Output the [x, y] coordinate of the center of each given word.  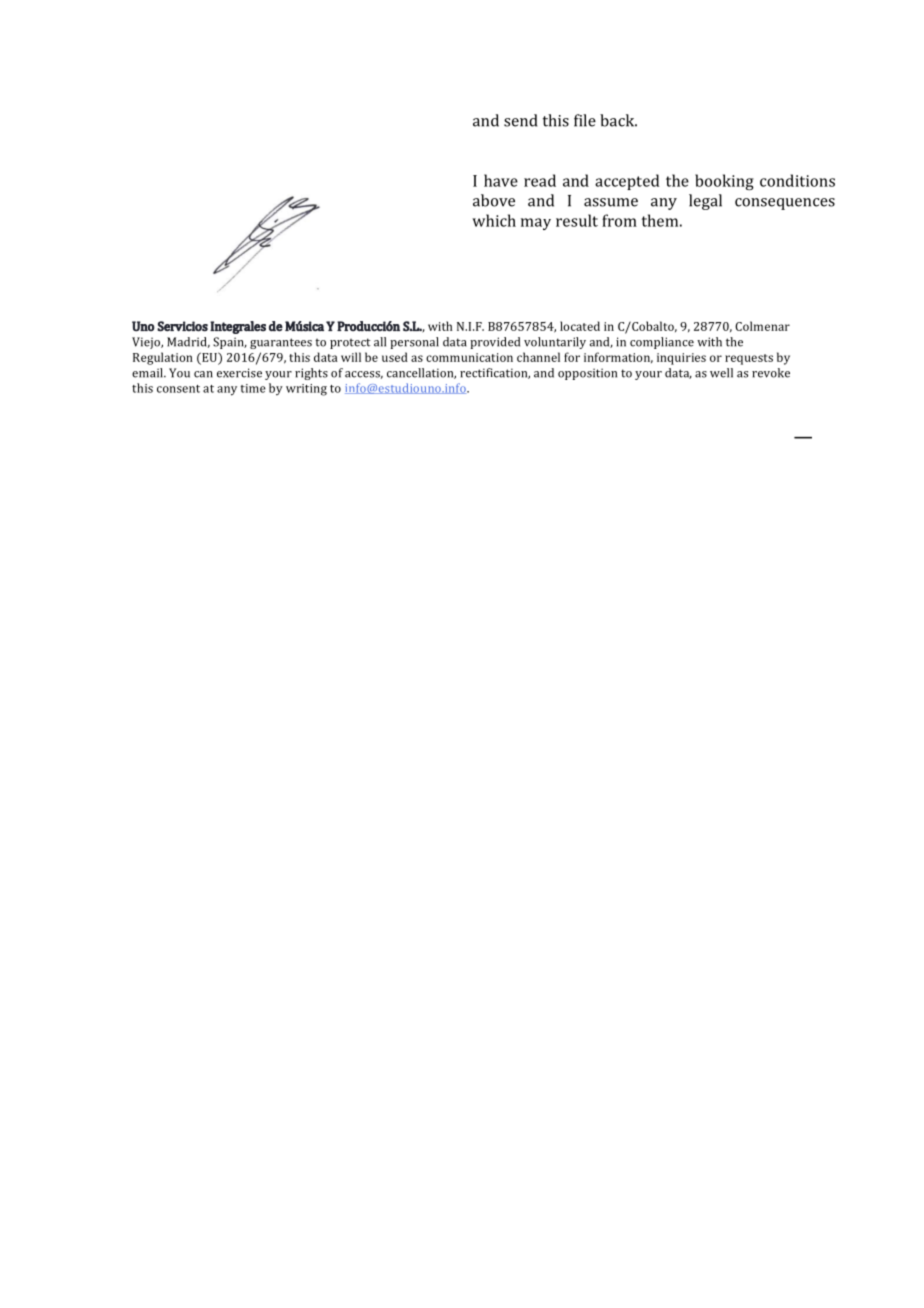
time [253, 388]
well [721, 373]
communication [469, 357]
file [585, 120]
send [520, 120]
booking [724, 182]
